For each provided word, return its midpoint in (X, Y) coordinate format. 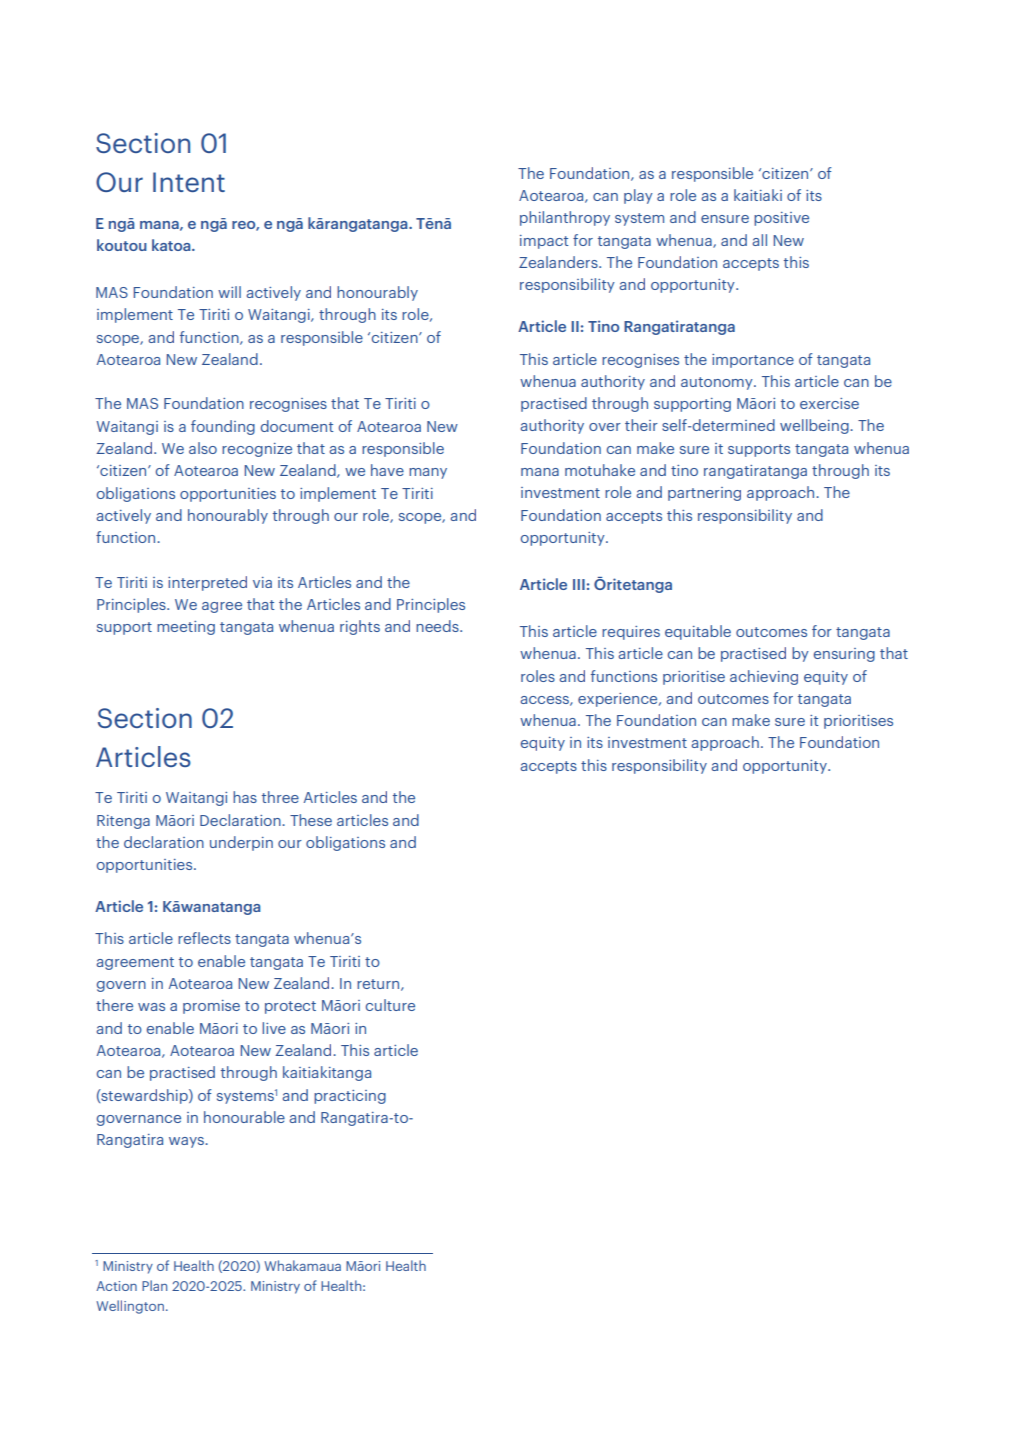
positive (781, 219)
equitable (698, 632)
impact (544, 242)
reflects (204, 938)
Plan (154, 1285)
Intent (189, 182)
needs (438, 626)
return (379, 985)
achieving (764, 677)
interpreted (207, 583)
